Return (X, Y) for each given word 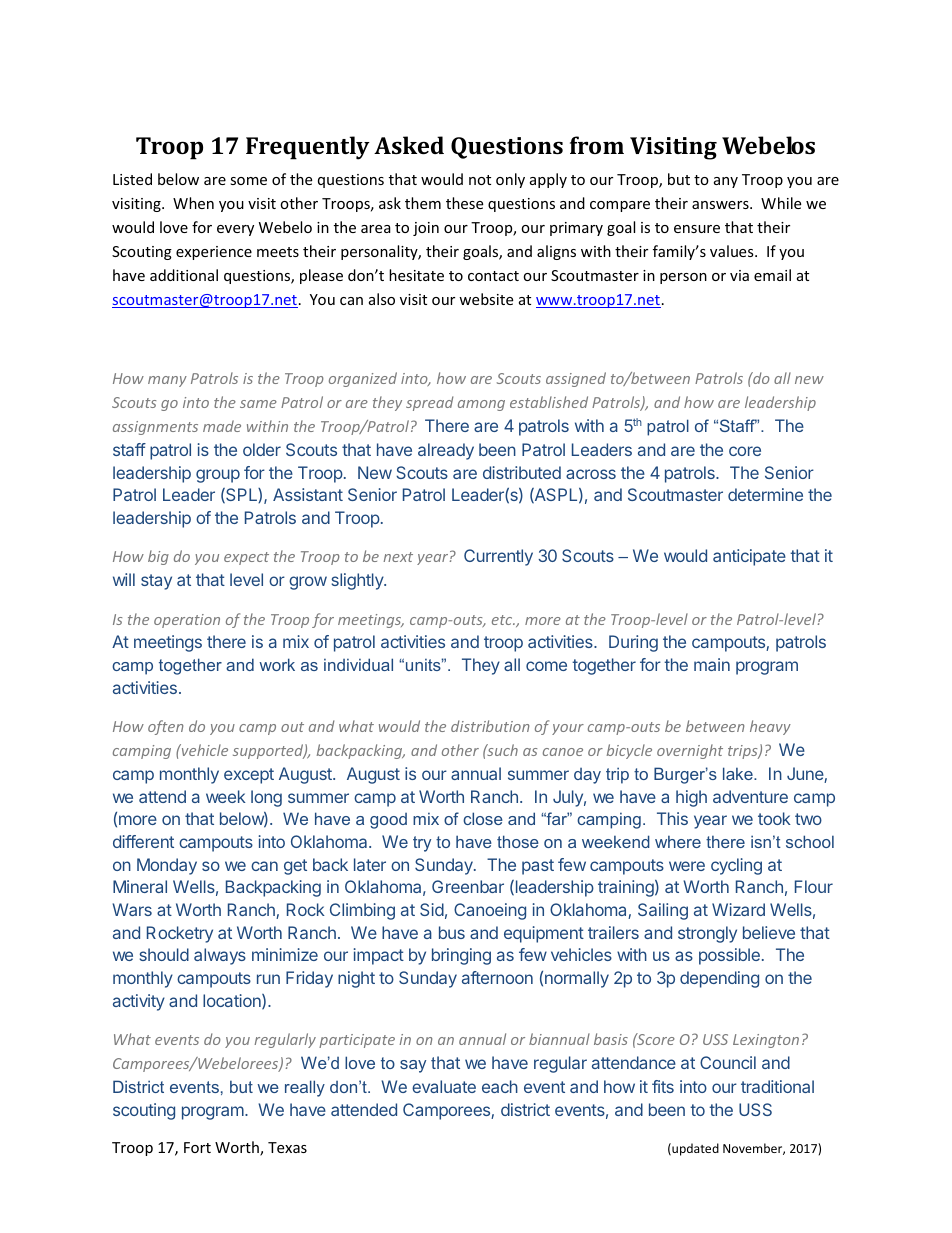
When (193, 203)
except (249, 776)
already (446, 451)
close (483, 818)
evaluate (444, 1086)
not (480, 180)
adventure (750, 796)
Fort (197, 1147)
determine (765, 494)
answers (721, 205)
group (218, 476)
